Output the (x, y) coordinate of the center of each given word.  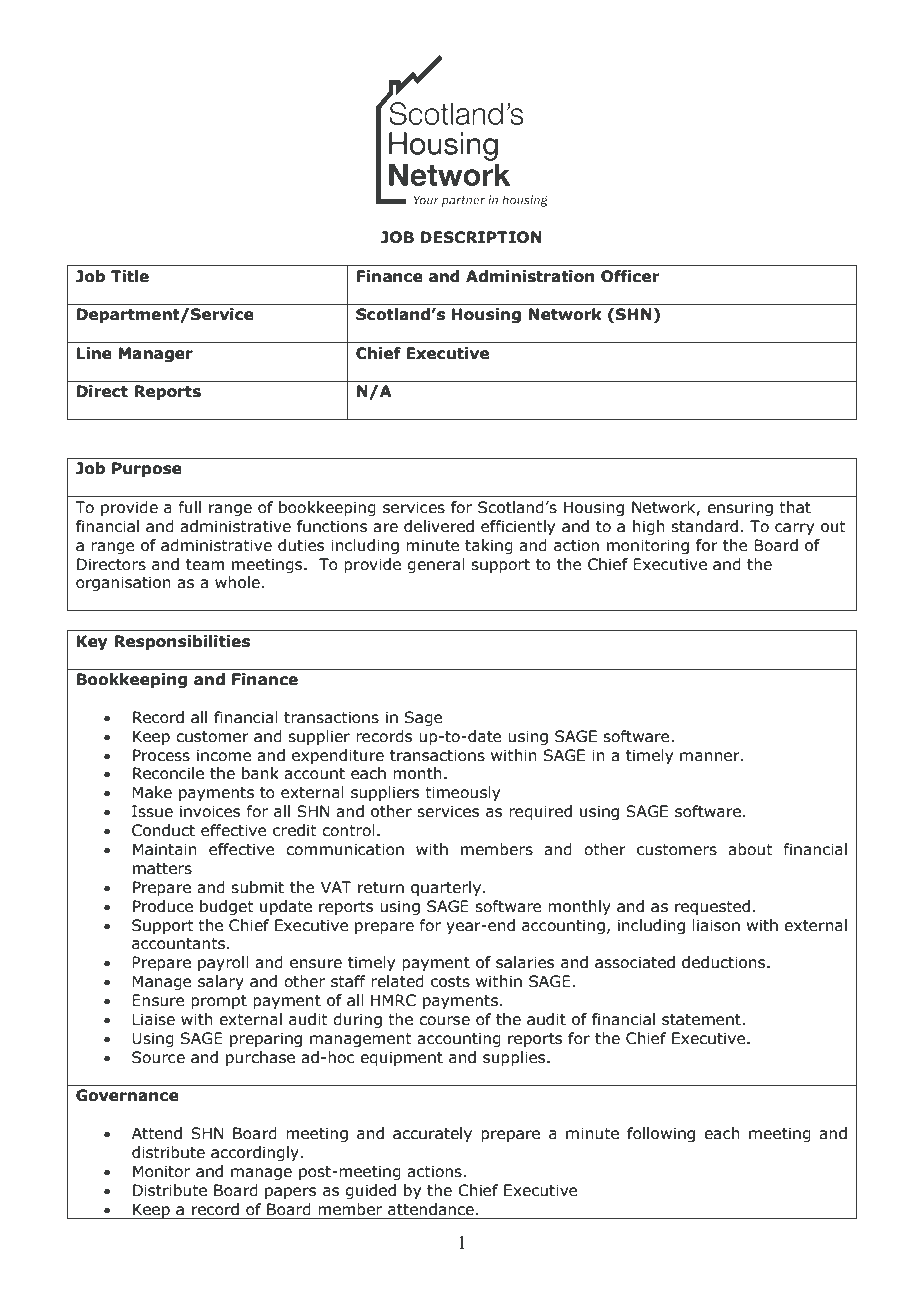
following (661, 1134)
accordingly (256, 1153)
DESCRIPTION (481, 237)
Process (161, 755)
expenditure (338, 756)
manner (711, 757)
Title (130, 276)
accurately (432, 1134)
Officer (630, 276)
